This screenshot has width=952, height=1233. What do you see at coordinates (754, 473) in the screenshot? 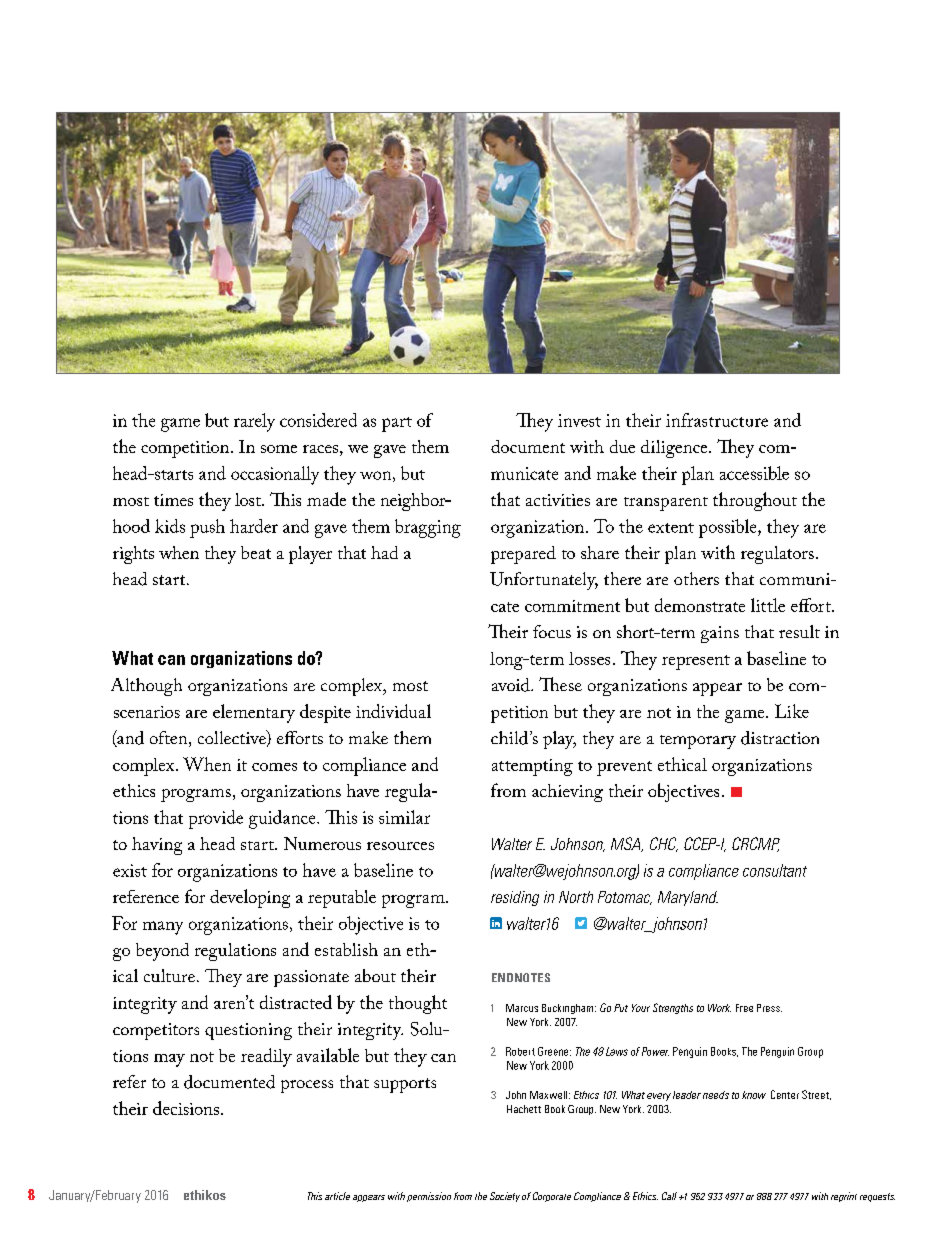
I see `accessible` at bounding box center [754, 473].
